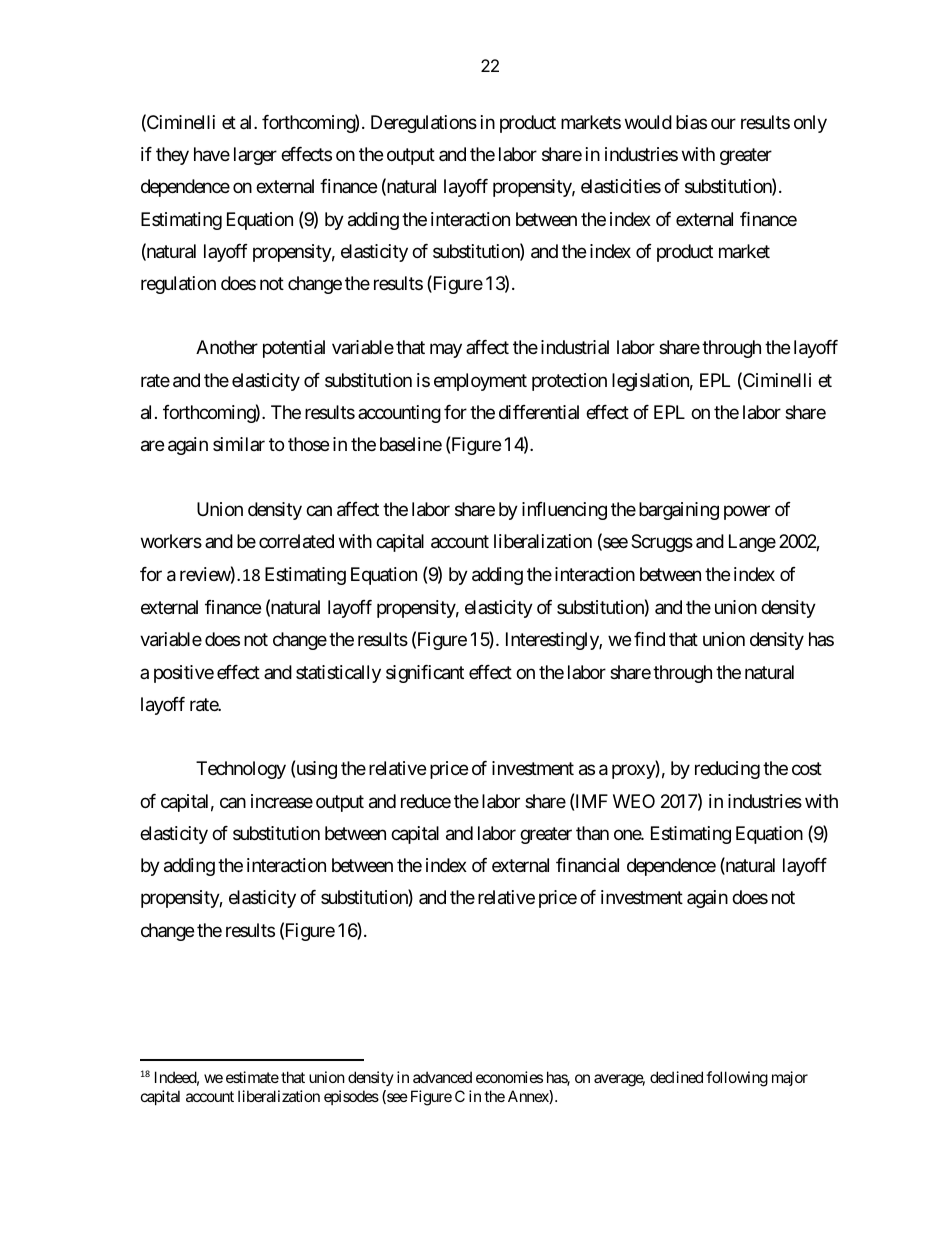 The height and width of the image is (1233, 952). Describe the element at coordinates (648, 122) in the image. I see `would` at that location.
